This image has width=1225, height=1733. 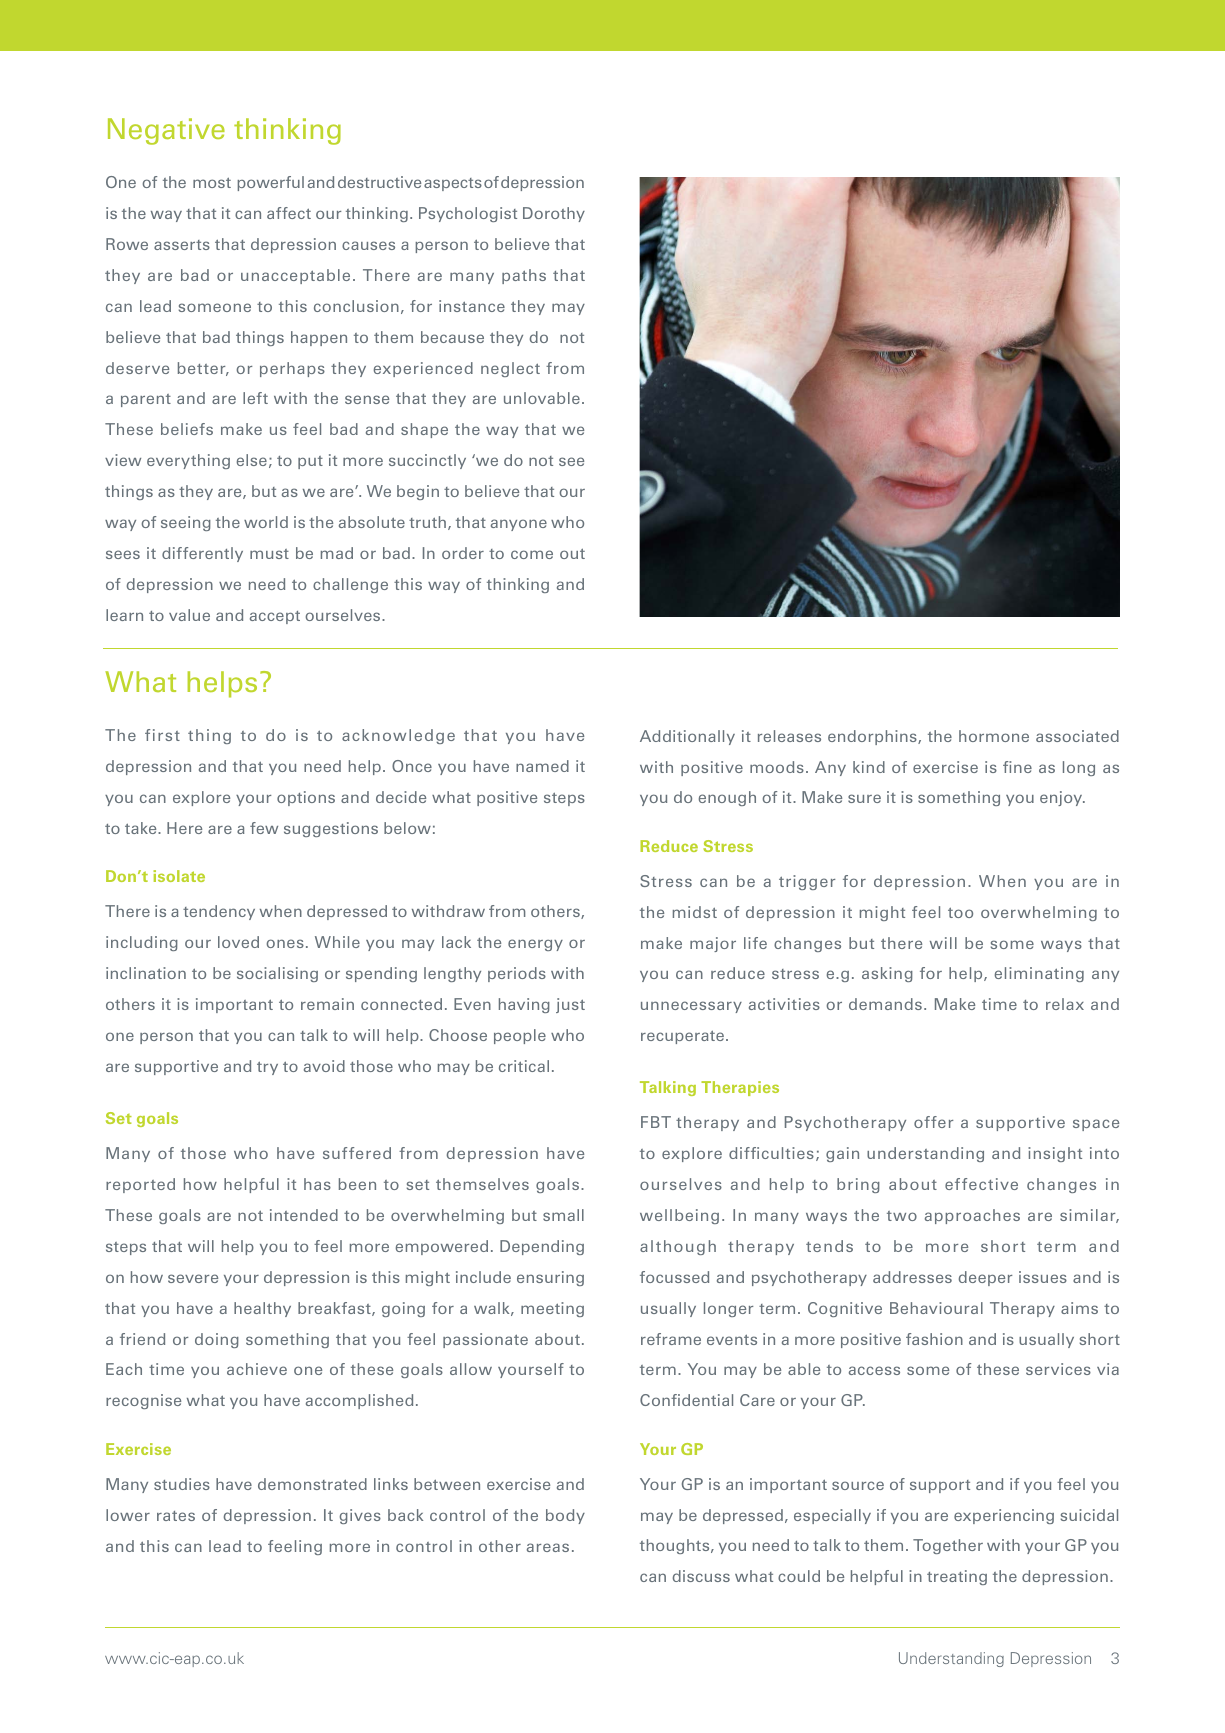 What do you see at coordinates (565, 1516) in the image?
I see `body` at bounding box center [565, 1516].
